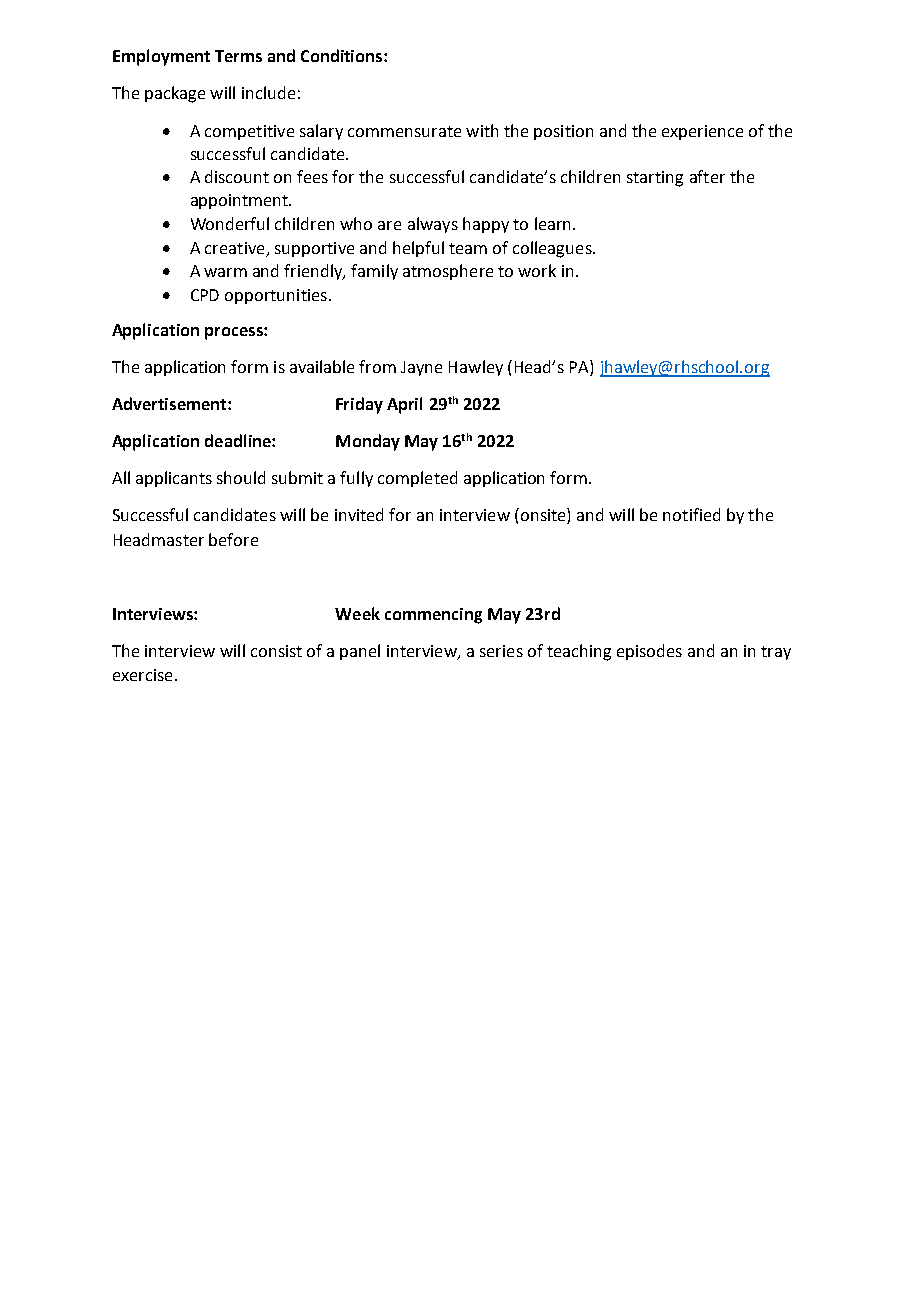 The width and height of the screenshot is (924, 1308). Describe the element at coordinates (174, 479) in the screenshot. I see `applicants` at that location.
